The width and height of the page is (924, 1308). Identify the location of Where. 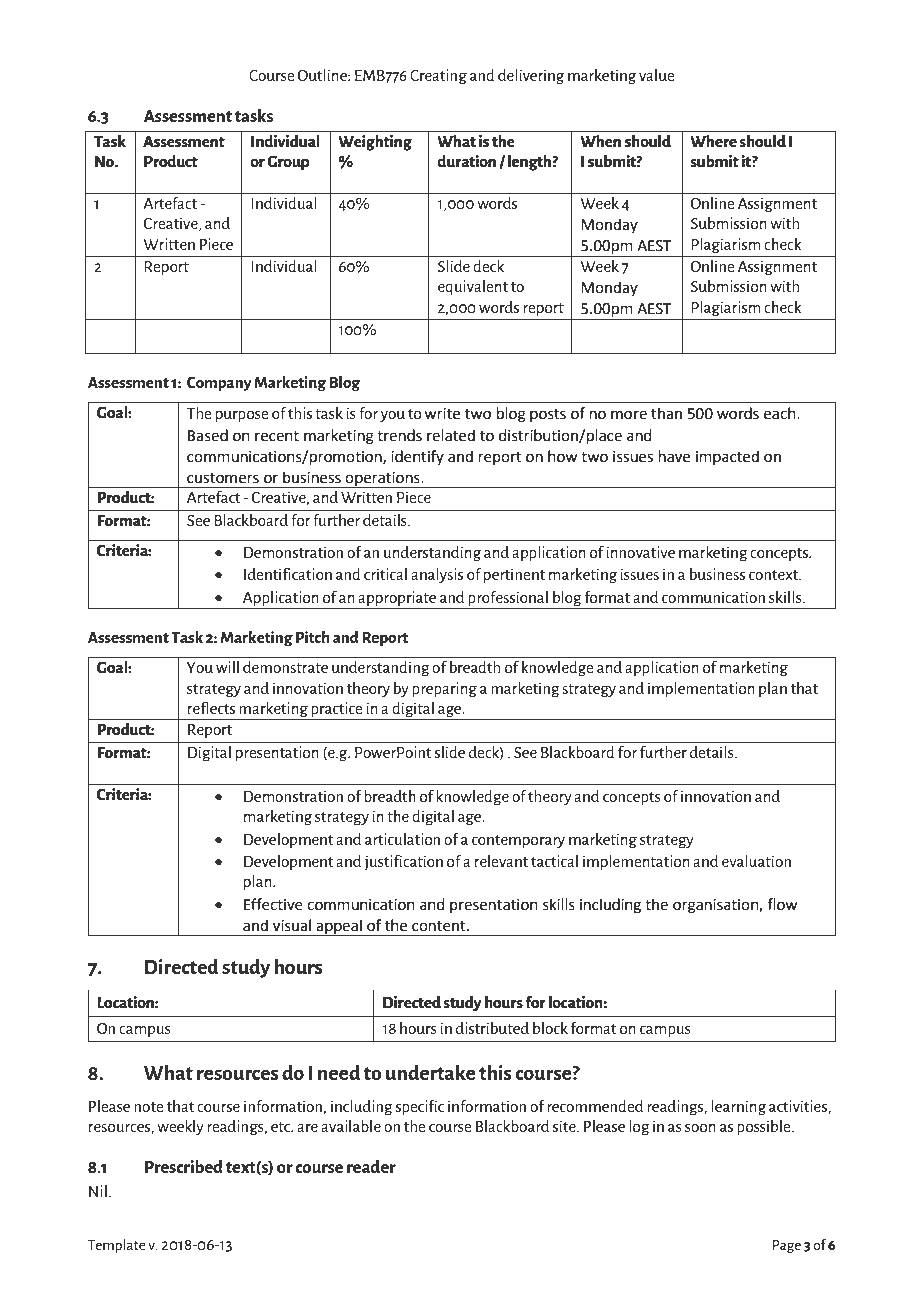
(713, 141).
